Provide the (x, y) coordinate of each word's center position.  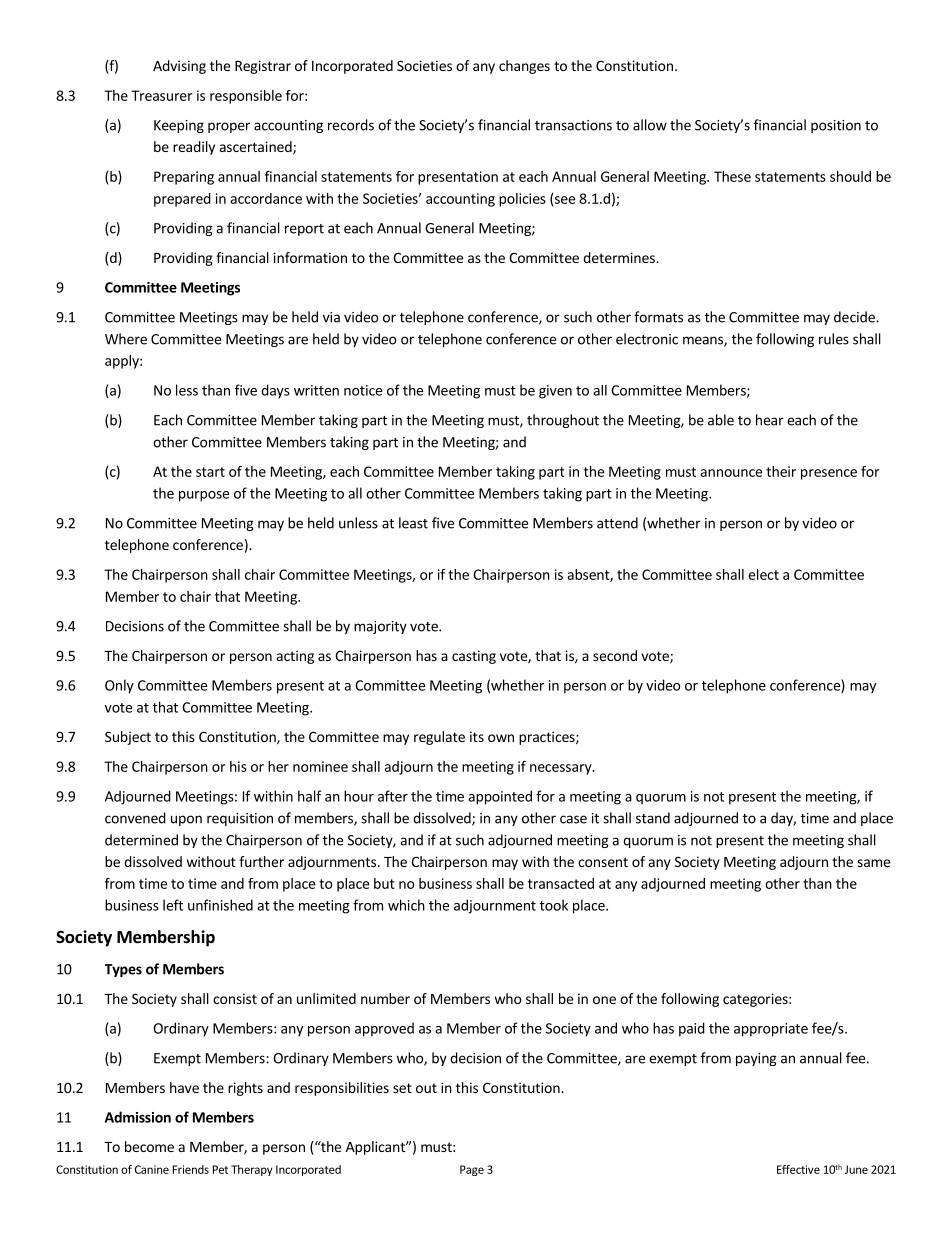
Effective (798, 1169)
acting (295, 657)
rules (834, 339)
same (873, 863)
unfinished (220, 905)
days (275, 391)
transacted (561, 883)
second (615, 655)
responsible (246, 97)
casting (474, 657)
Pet (220, 1169)
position (836, 126)
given (555, 392)
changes (524, 67)
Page (472, 1170)
